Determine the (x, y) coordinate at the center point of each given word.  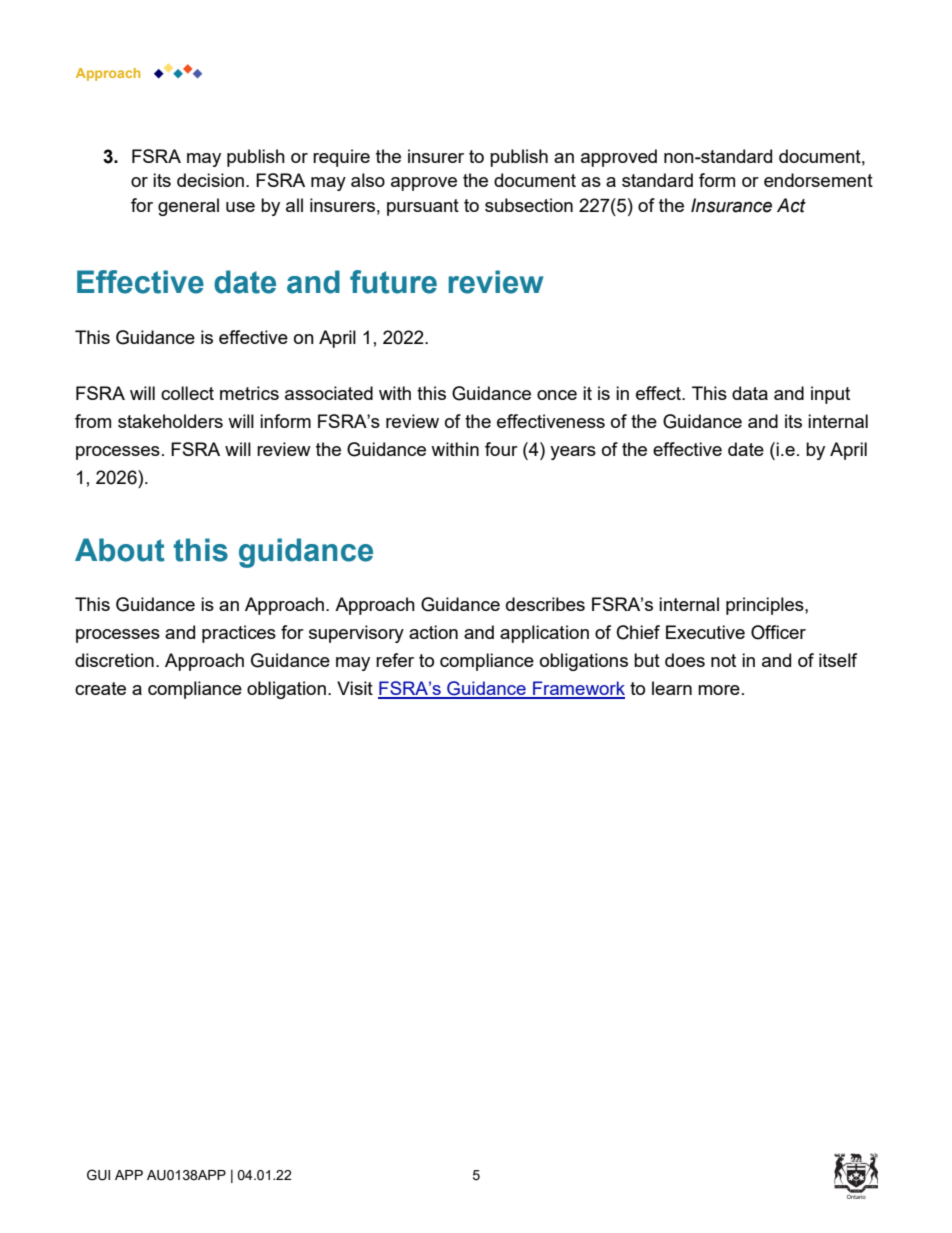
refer (395, 660)
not (723, 660)
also (368, 180)
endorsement (818, 180)
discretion (114, 660)
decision (210, 180)
